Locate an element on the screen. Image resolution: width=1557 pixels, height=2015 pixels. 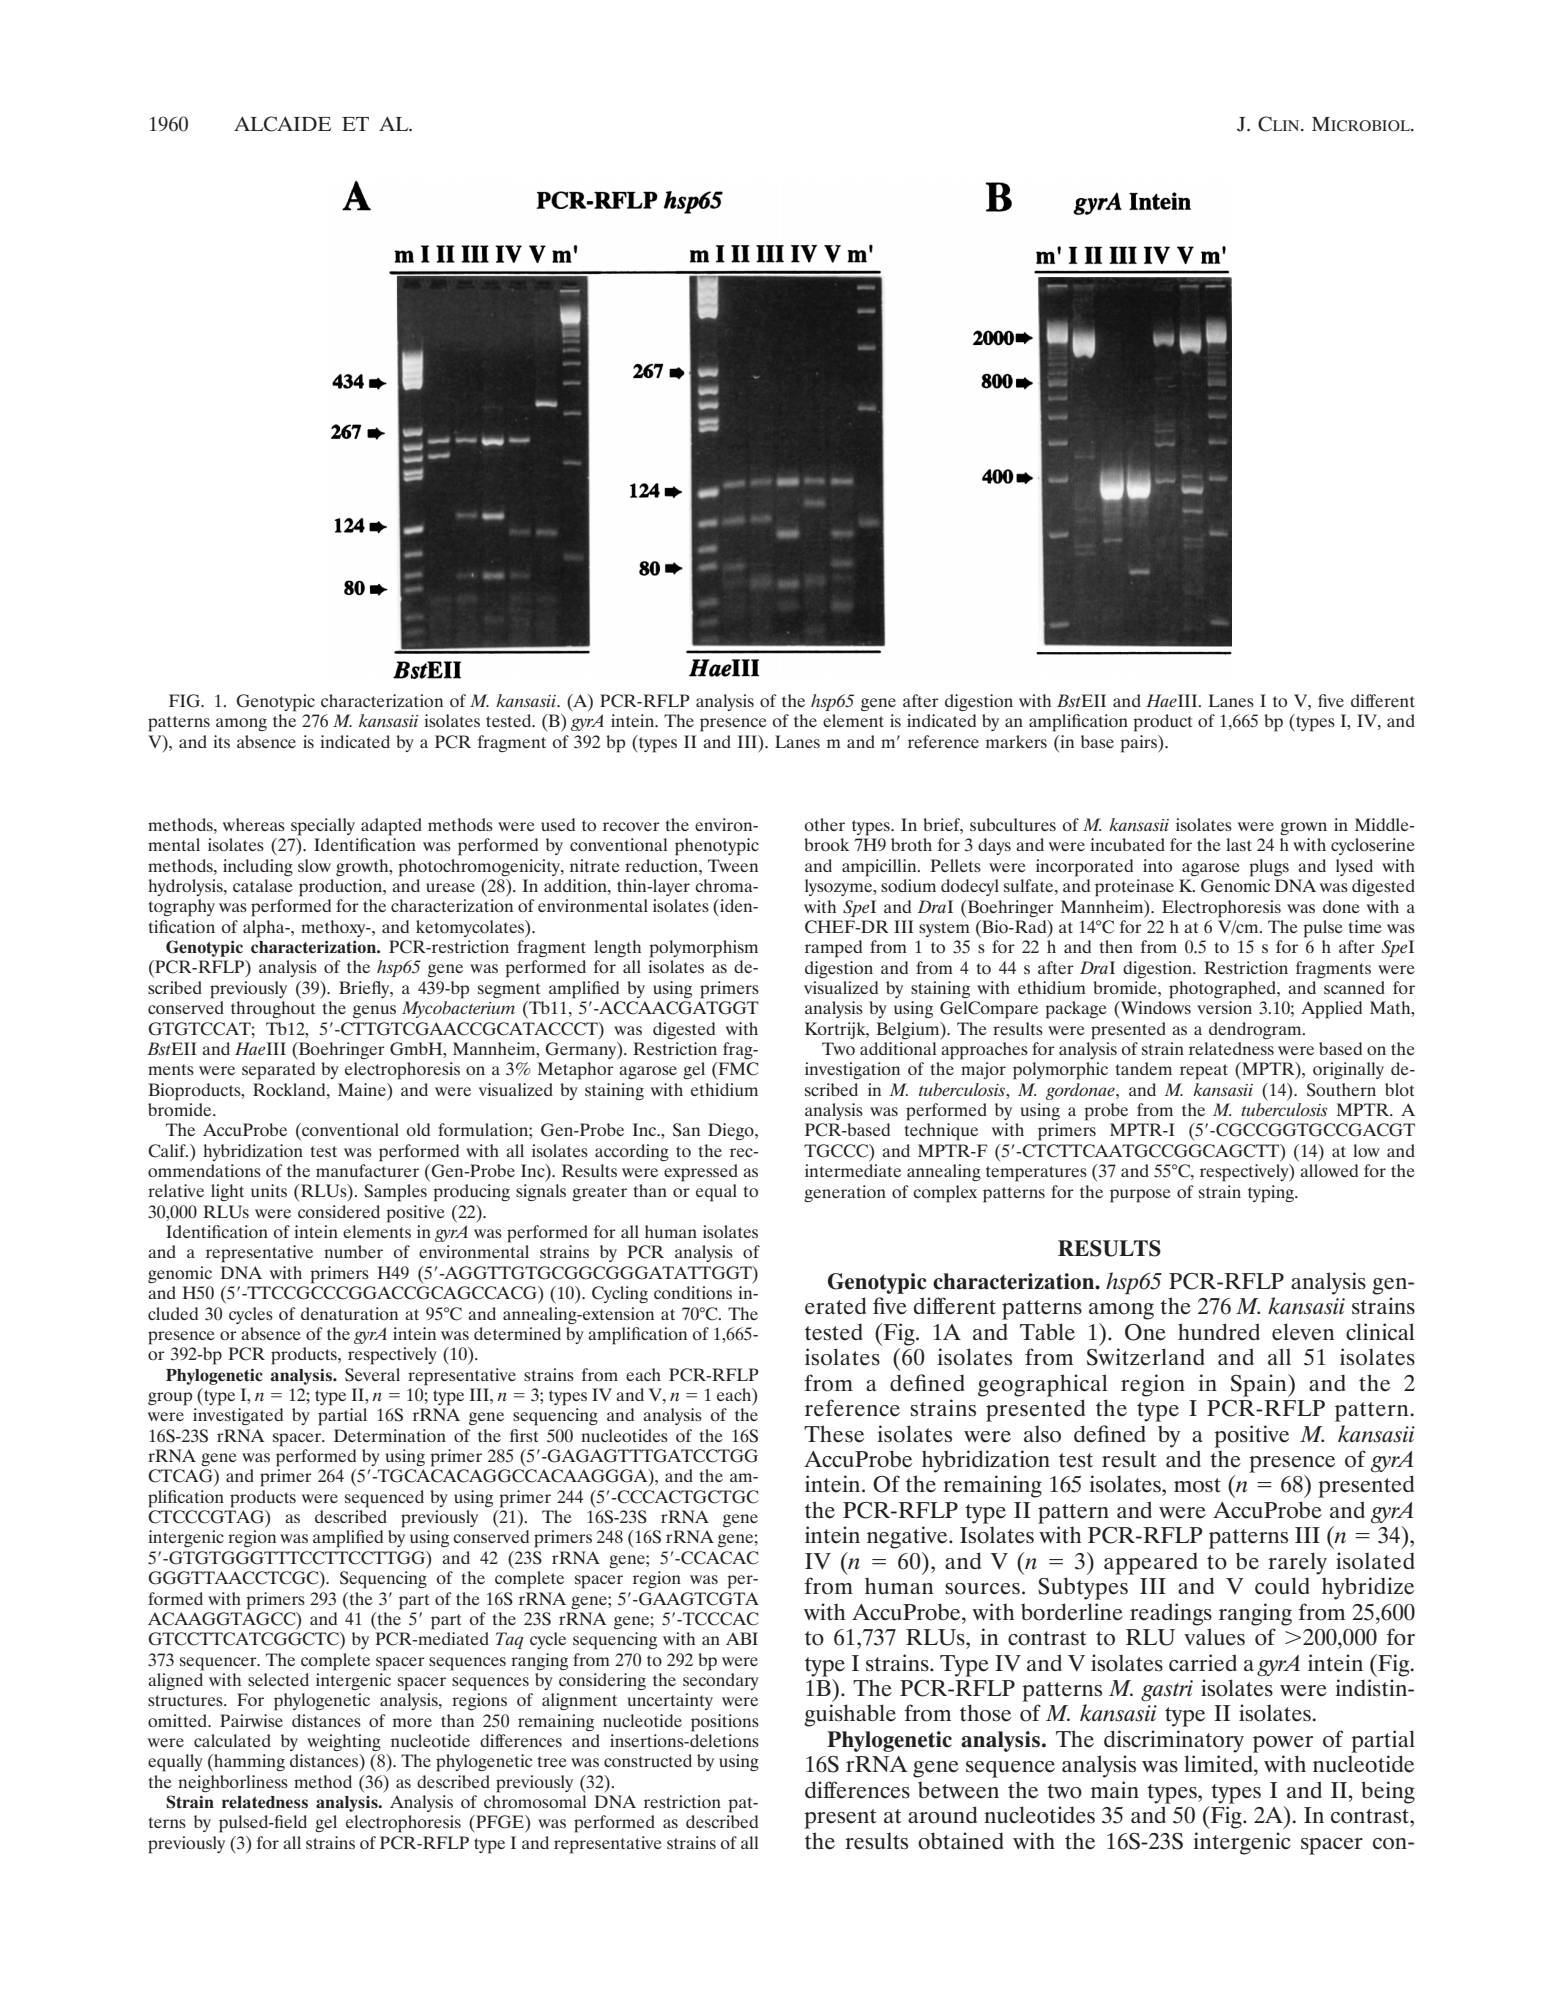
hamming is located at coordinates (248, 1763).
